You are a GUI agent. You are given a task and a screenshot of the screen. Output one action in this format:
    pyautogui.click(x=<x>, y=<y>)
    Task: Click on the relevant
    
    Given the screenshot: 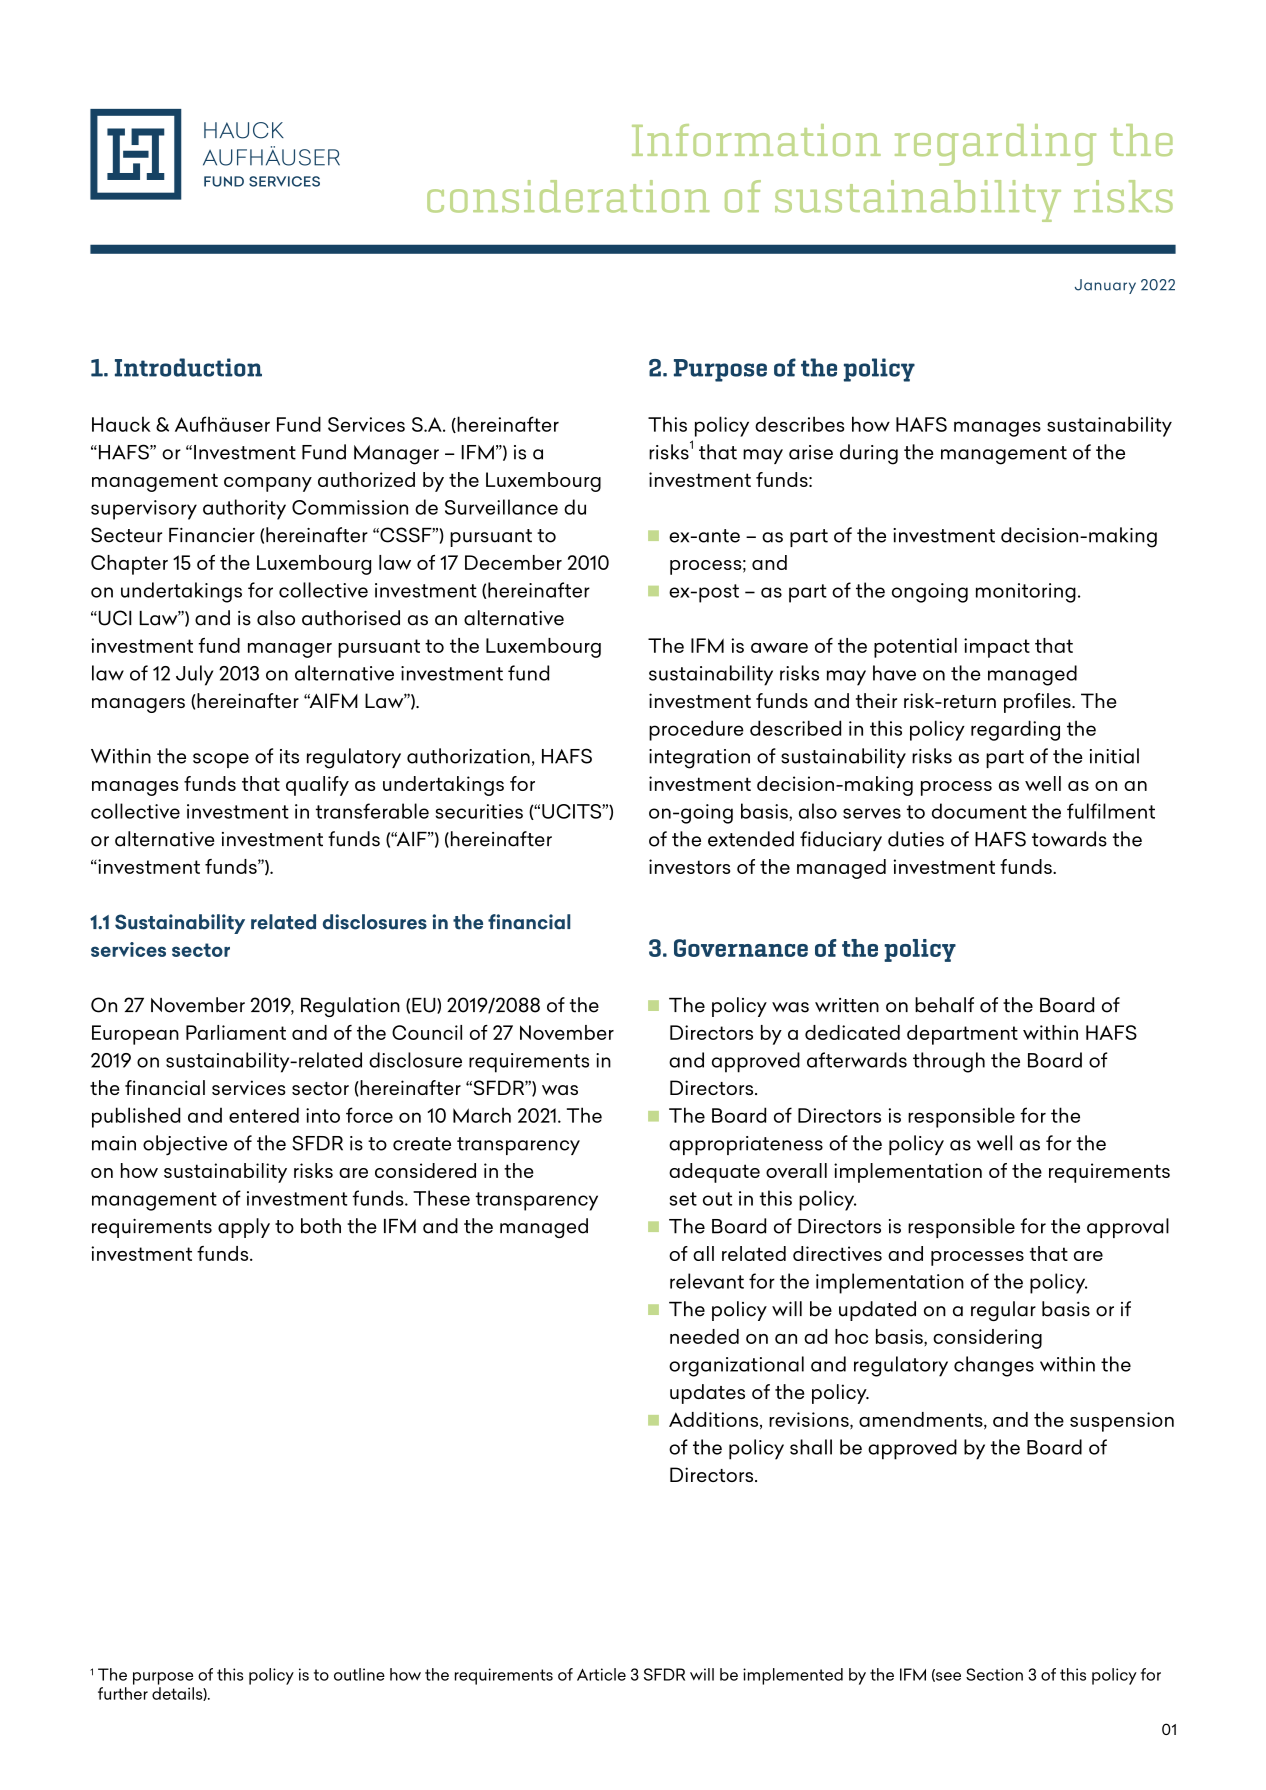 What is the action you would take?
    pyautogui.click(x=707, y=1281)
